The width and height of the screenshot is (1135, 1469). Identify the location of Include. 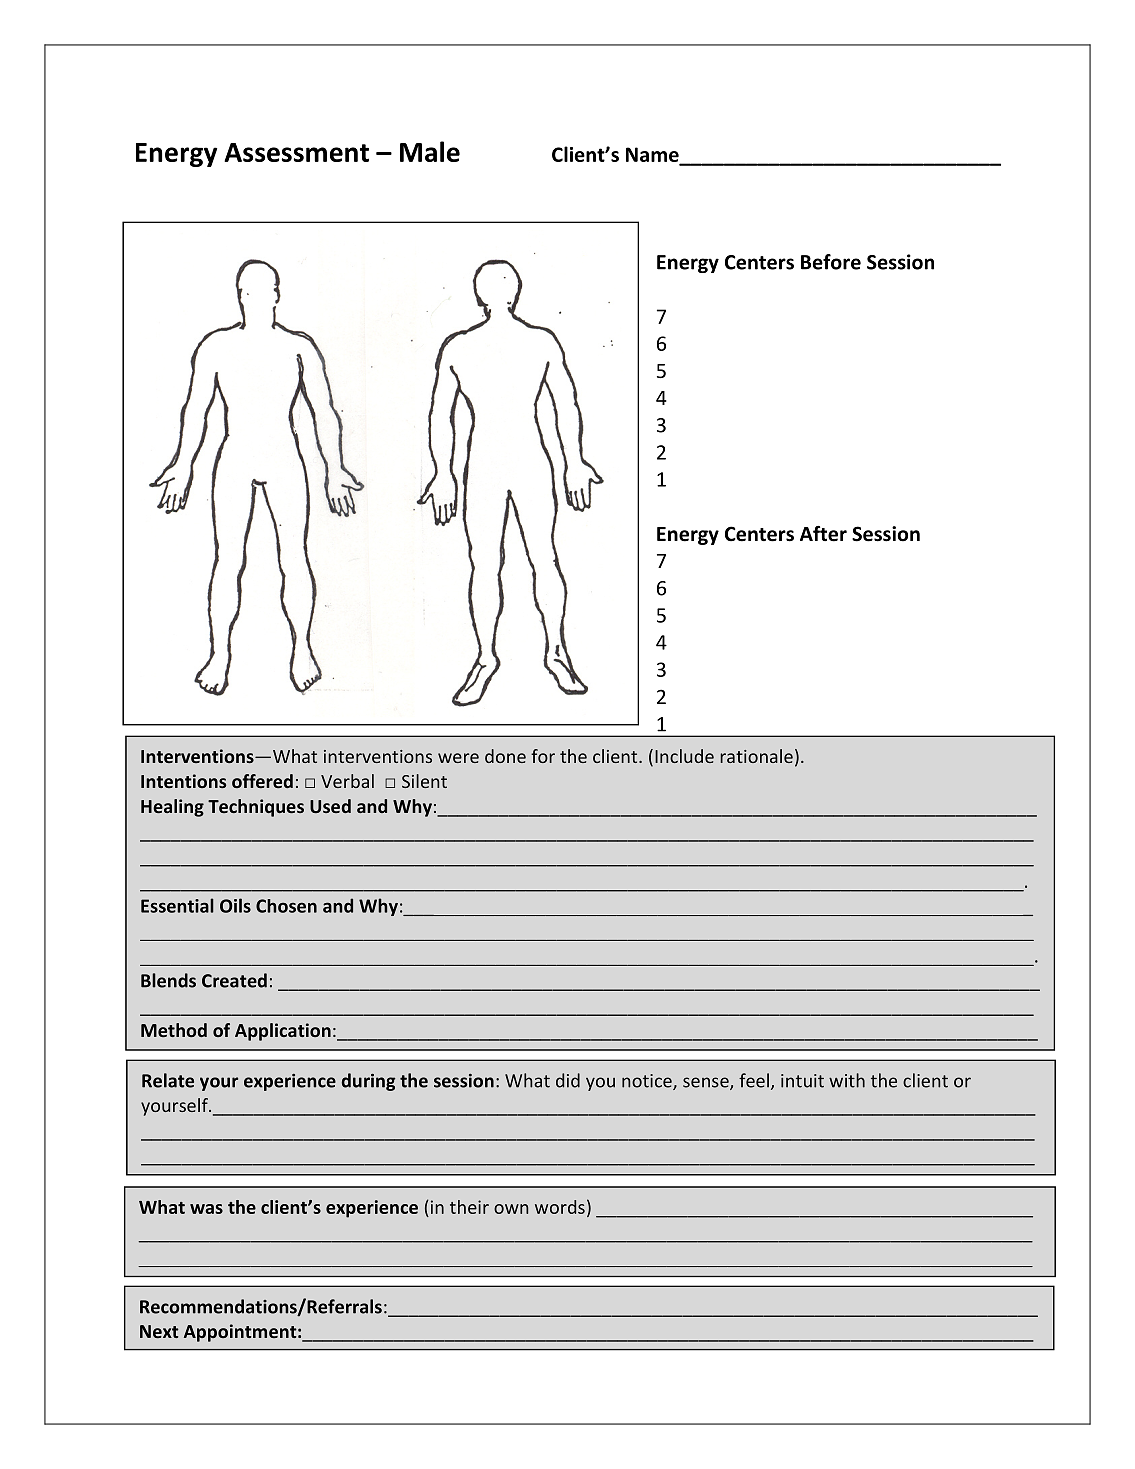
(684, 756).
